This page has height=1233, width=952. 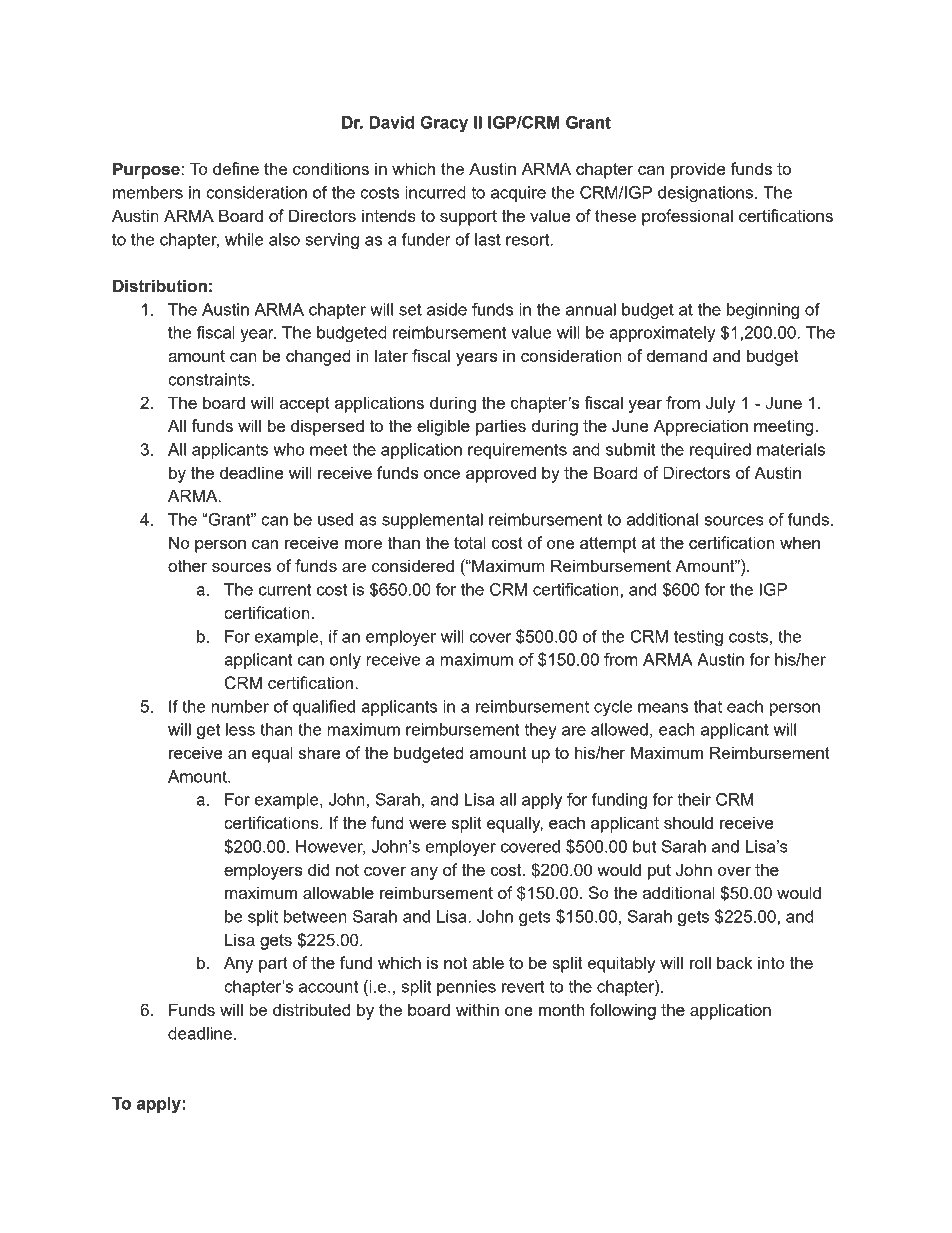 What do you see at coordinates (289, 449) in the page?
I see `who` at bounding box center [289, 449].
